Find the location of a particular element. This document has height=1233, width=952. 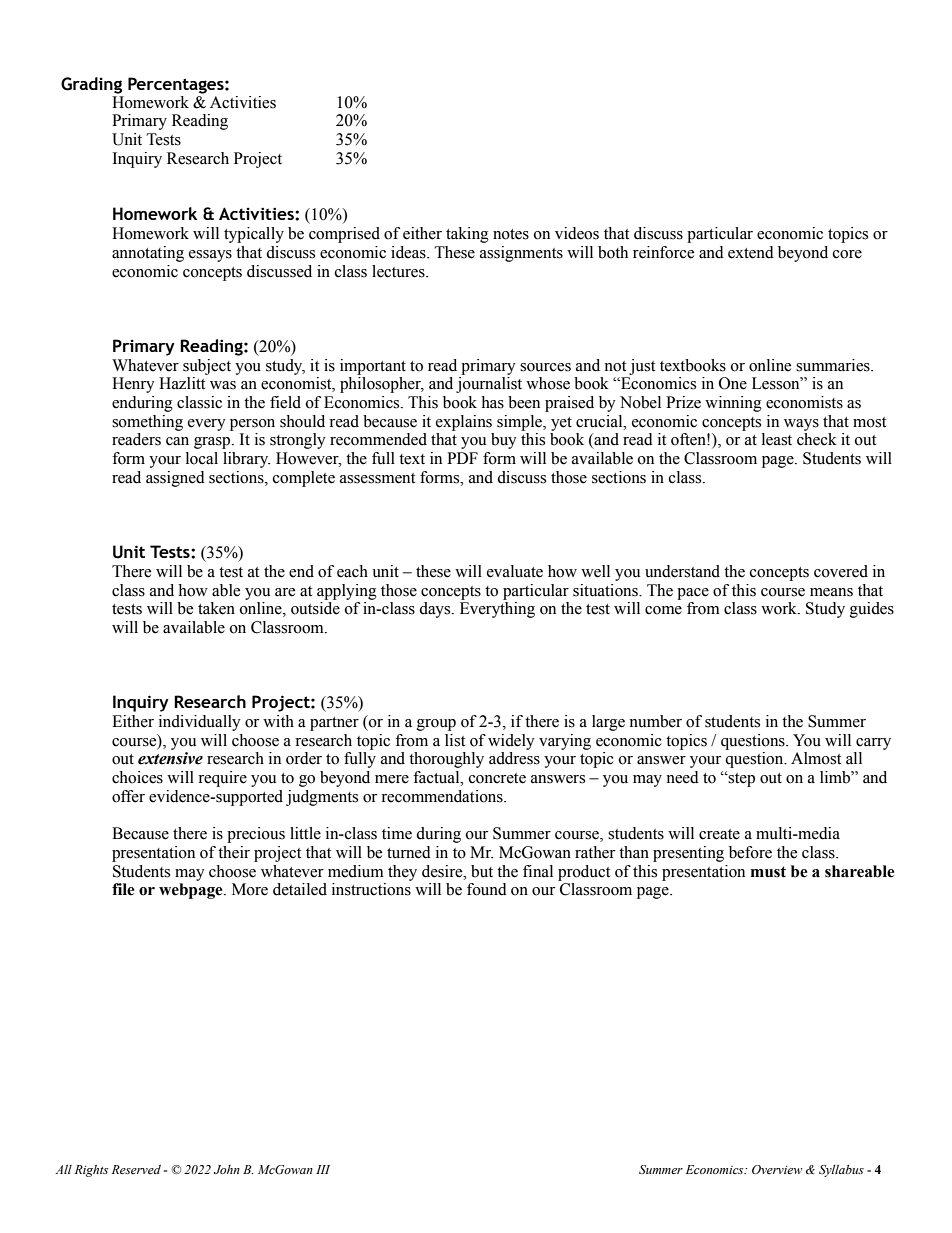

extend is located at coordinates (751, 252).
